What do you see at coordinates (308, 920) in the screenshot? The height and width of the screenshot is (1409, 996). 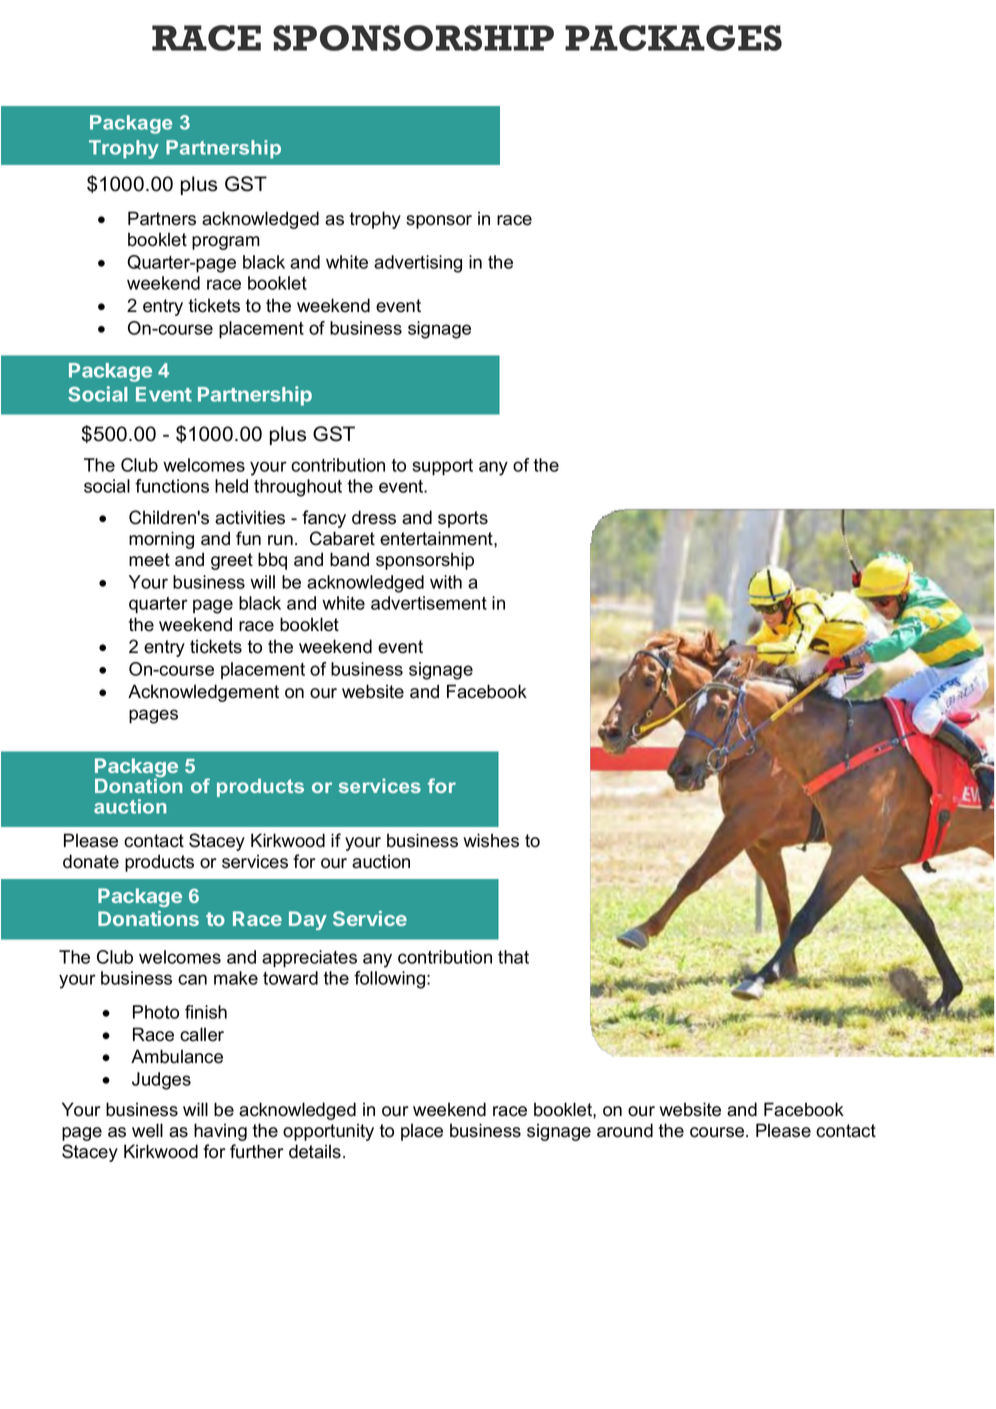 I see `Day` at bounding box center [308, 920].
